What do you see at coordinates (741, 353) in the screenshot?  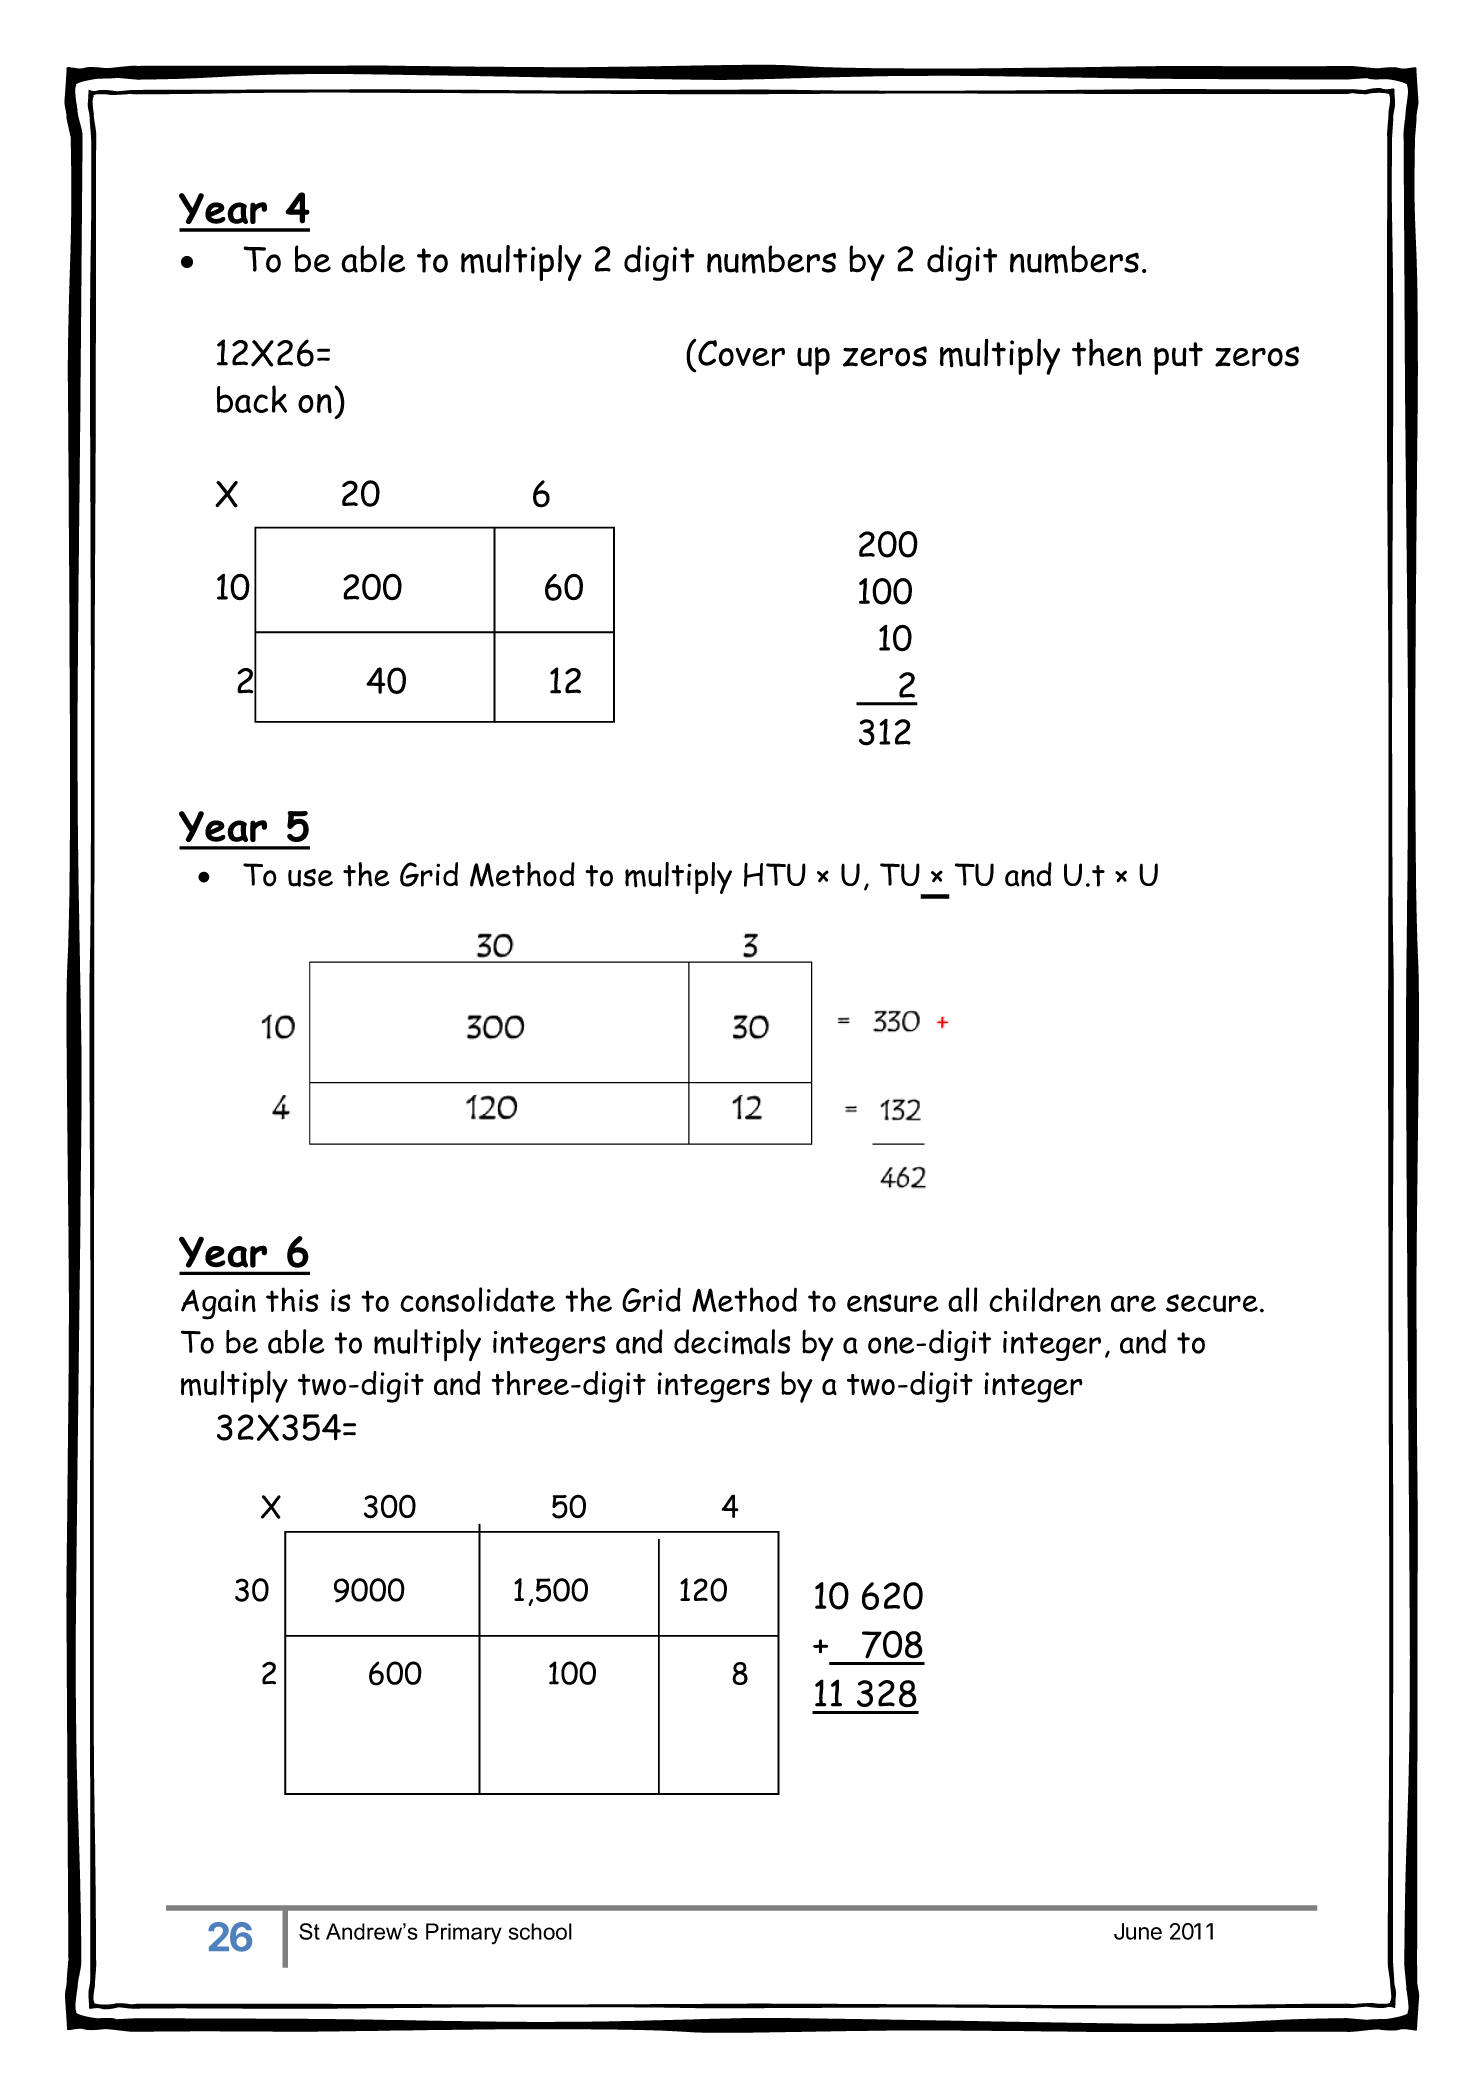 I see `Cover` at bounding box center [741, 353].
